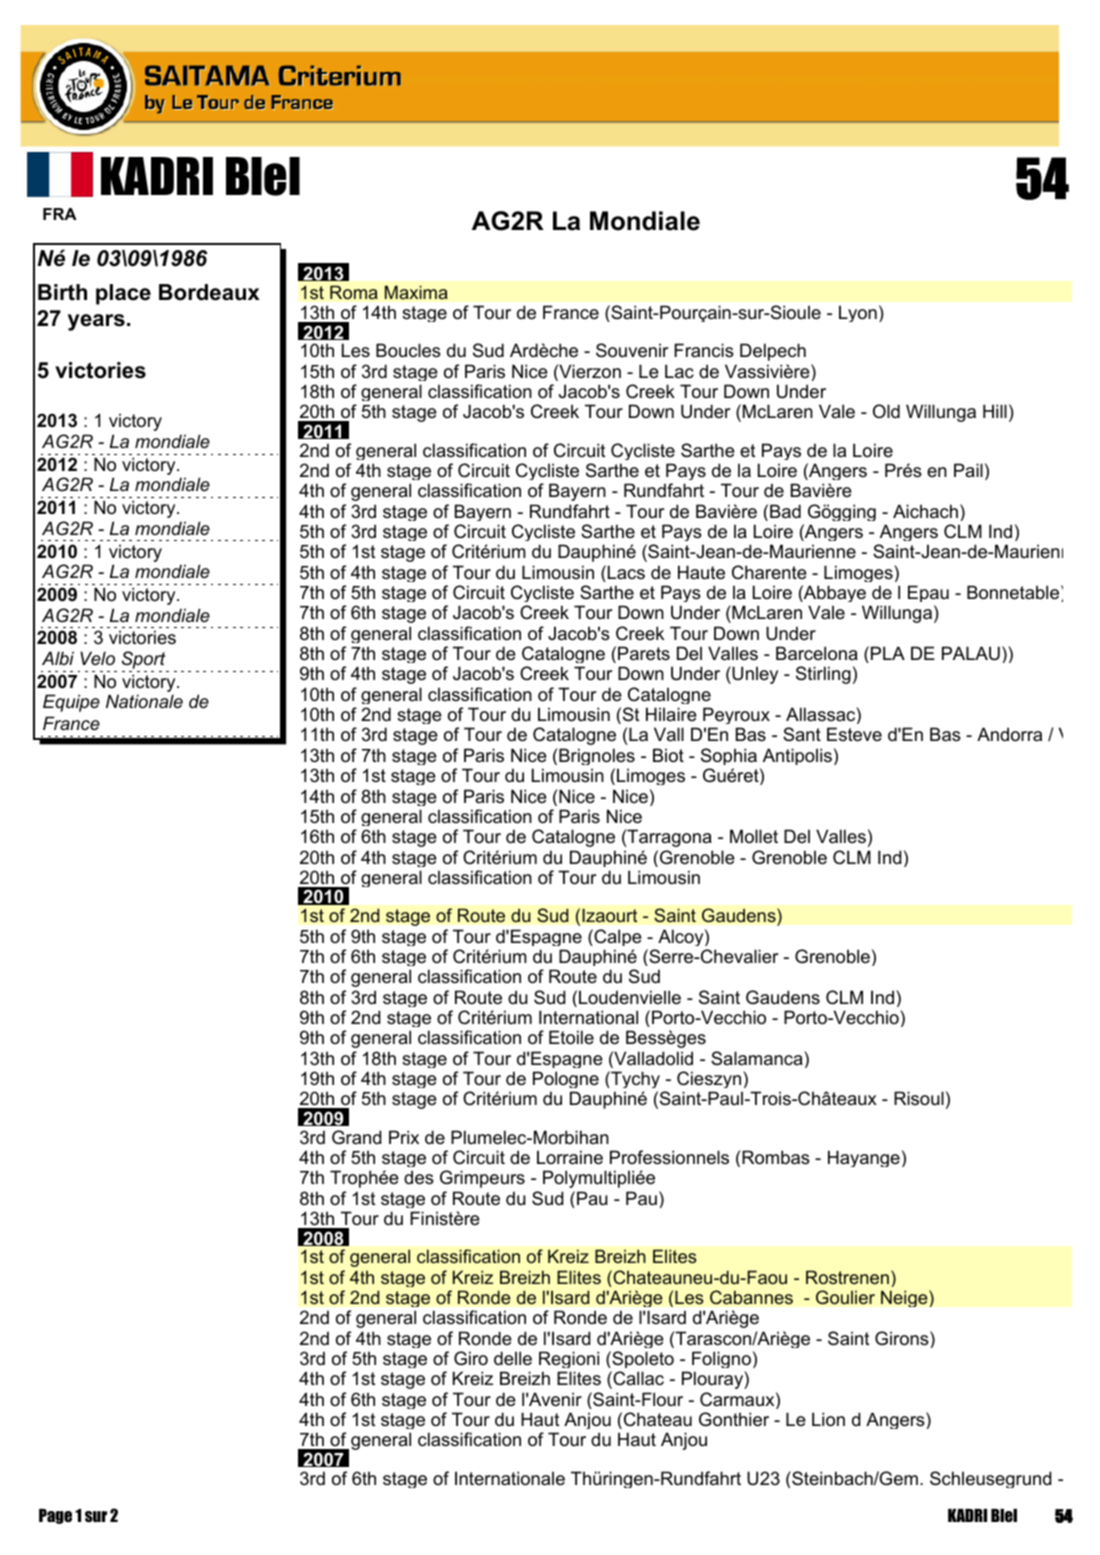  What do you see at coordinates (858, 313) in the screenshot?
I see `Lyon` at bounding box center [858, 313].
